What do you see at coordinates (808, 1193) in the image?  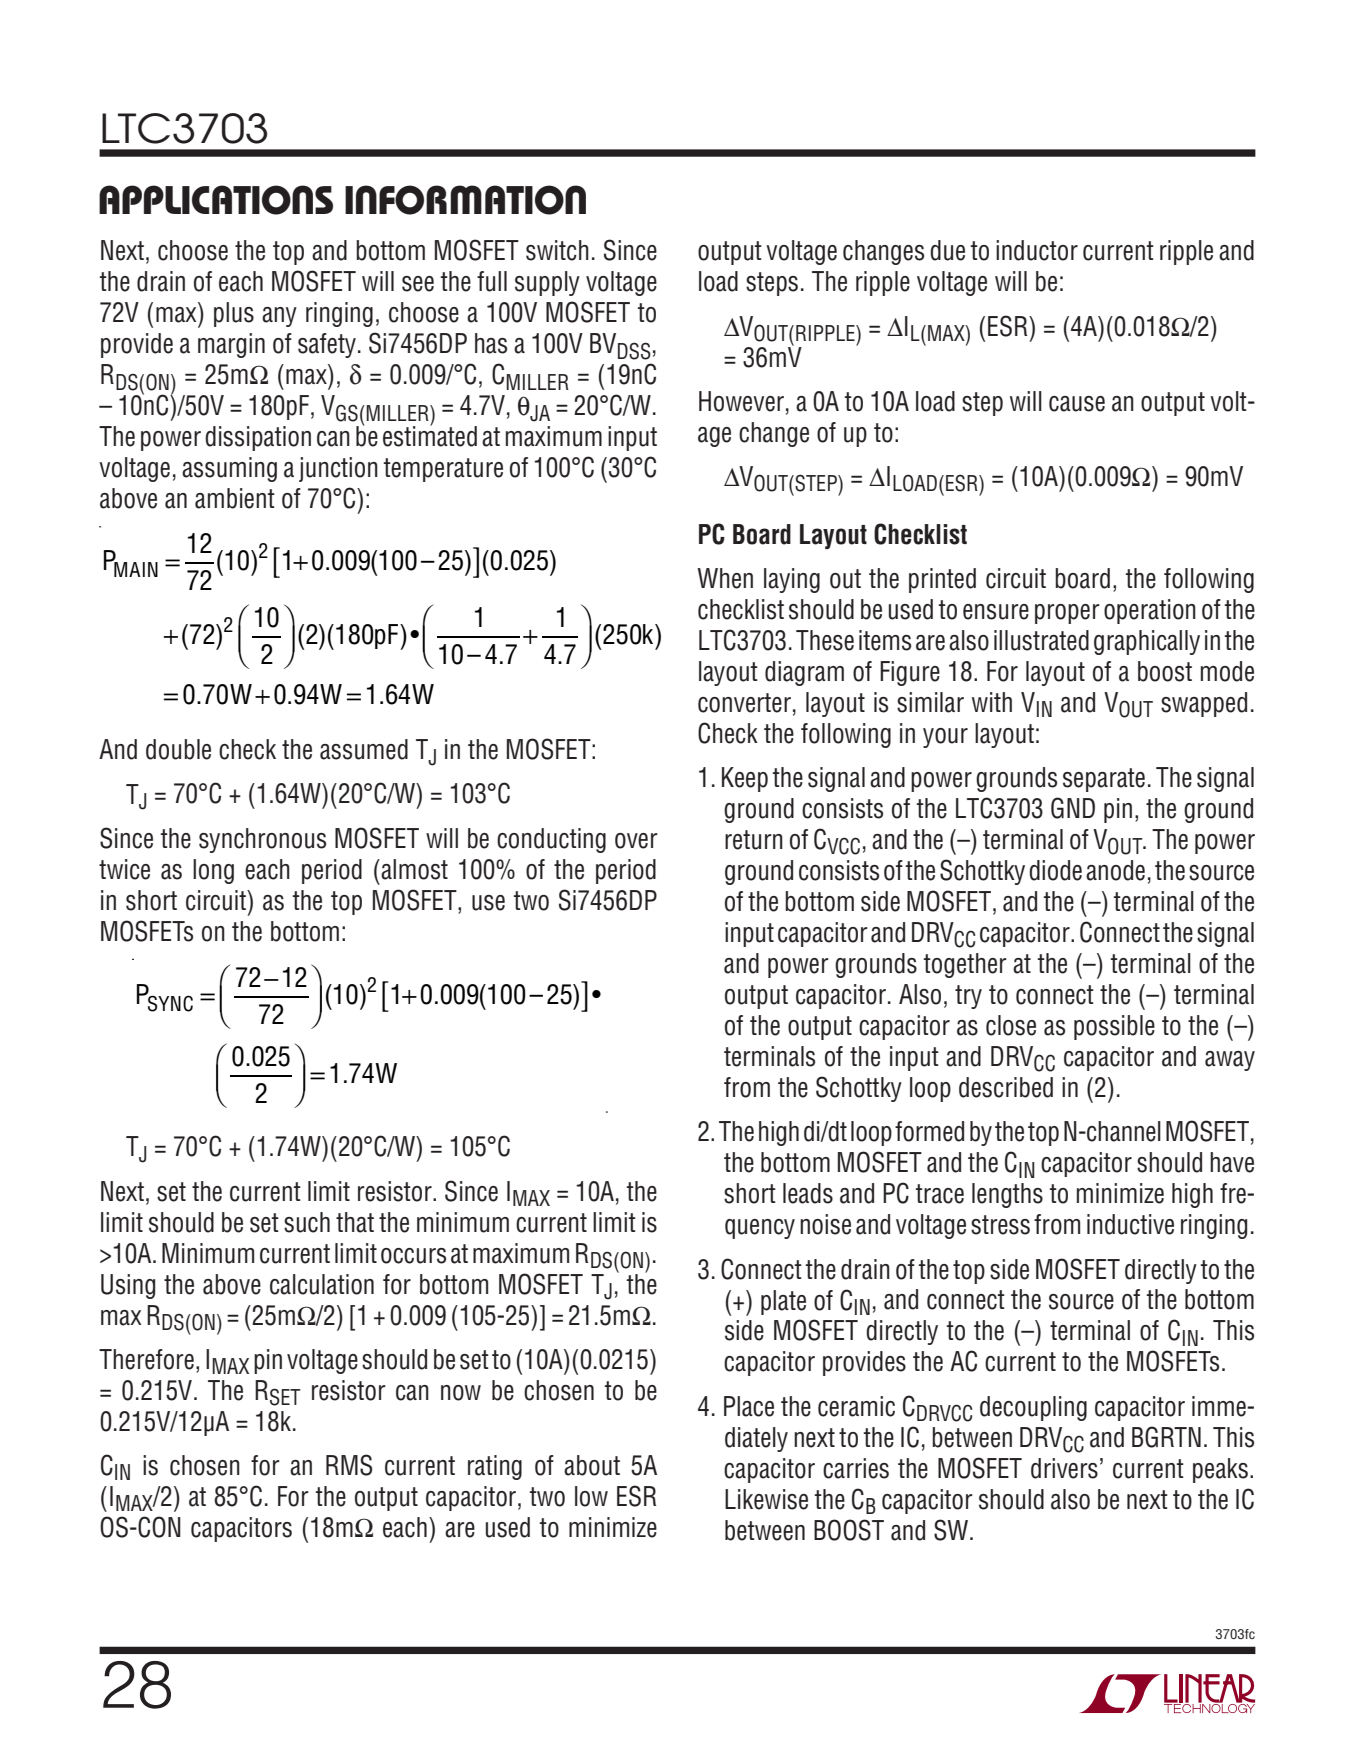 I see `leads` at bounding box center [808, 1193].
